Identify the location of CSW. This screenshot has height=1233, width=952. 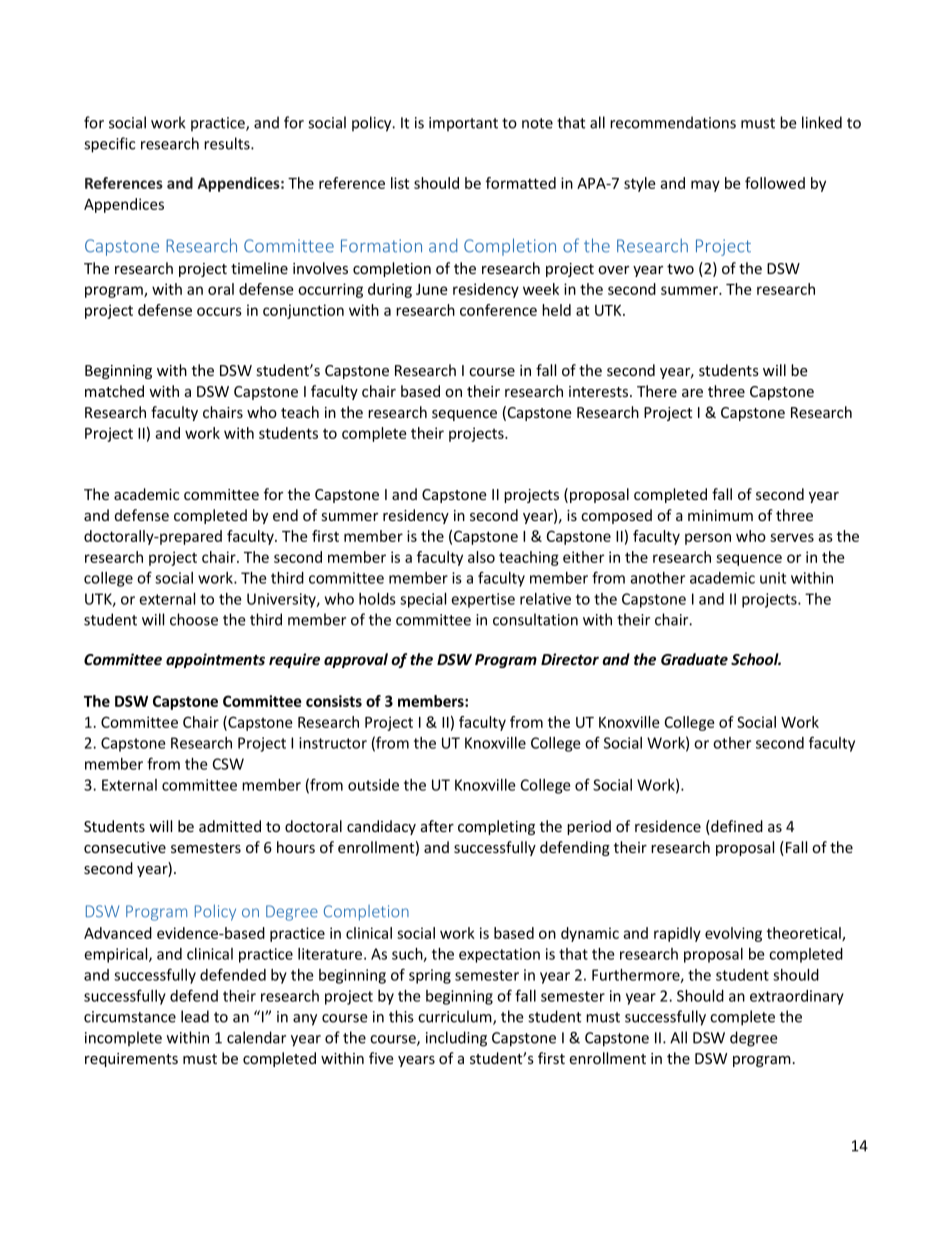
(228, 764).
